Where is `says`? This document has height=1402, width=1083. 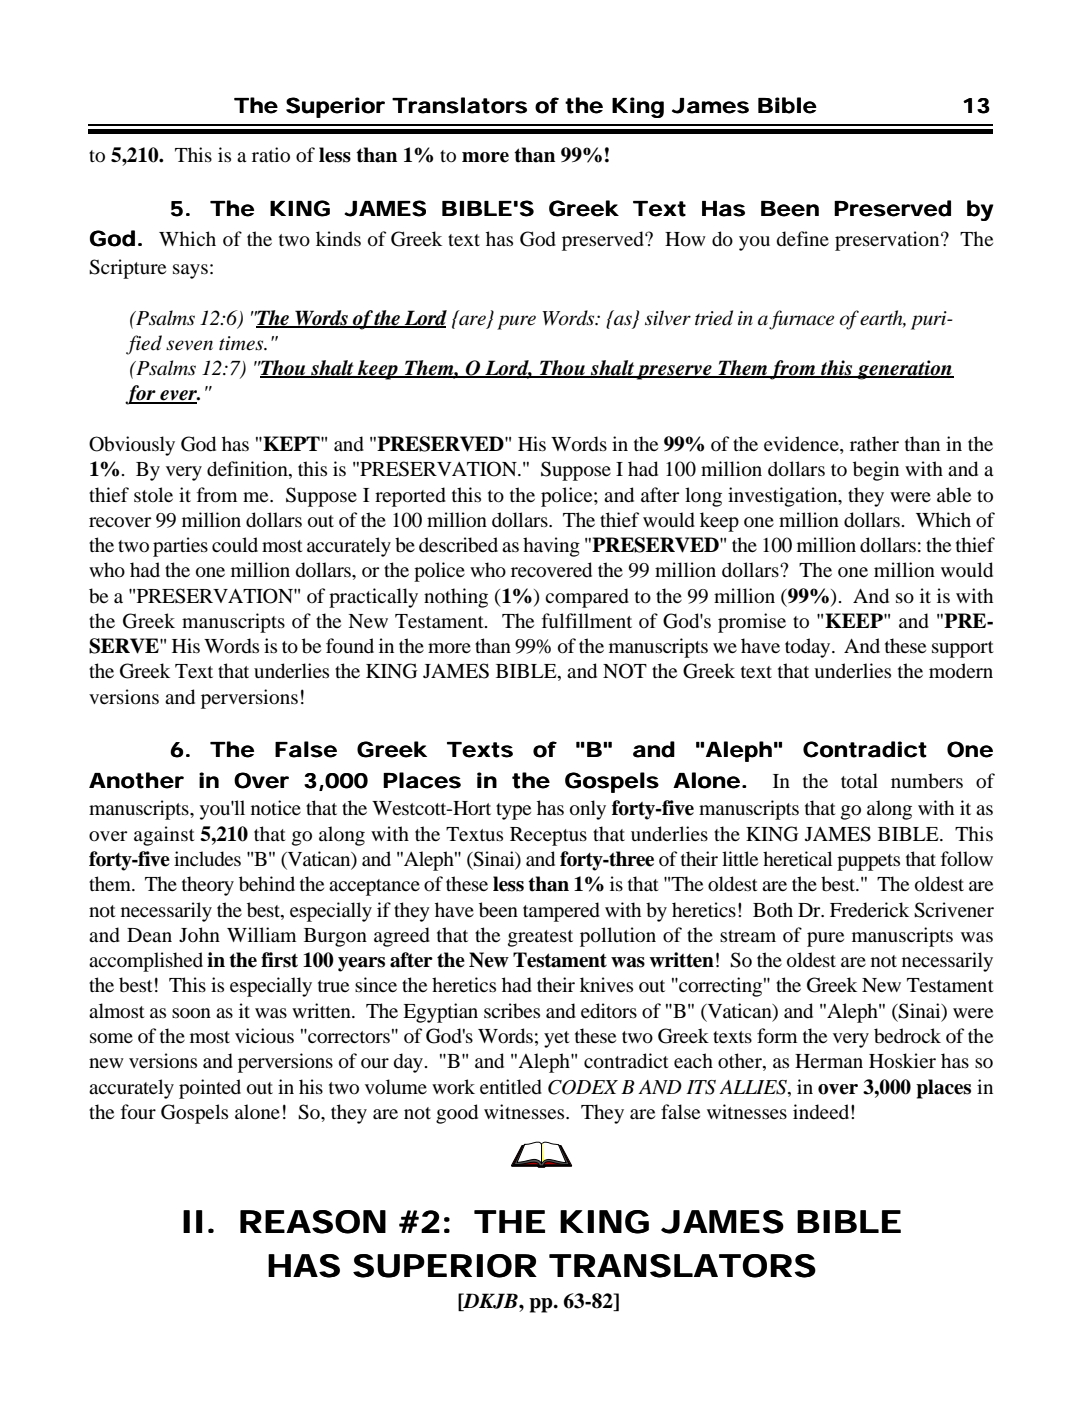
says is located at coordinates (190, 271).
